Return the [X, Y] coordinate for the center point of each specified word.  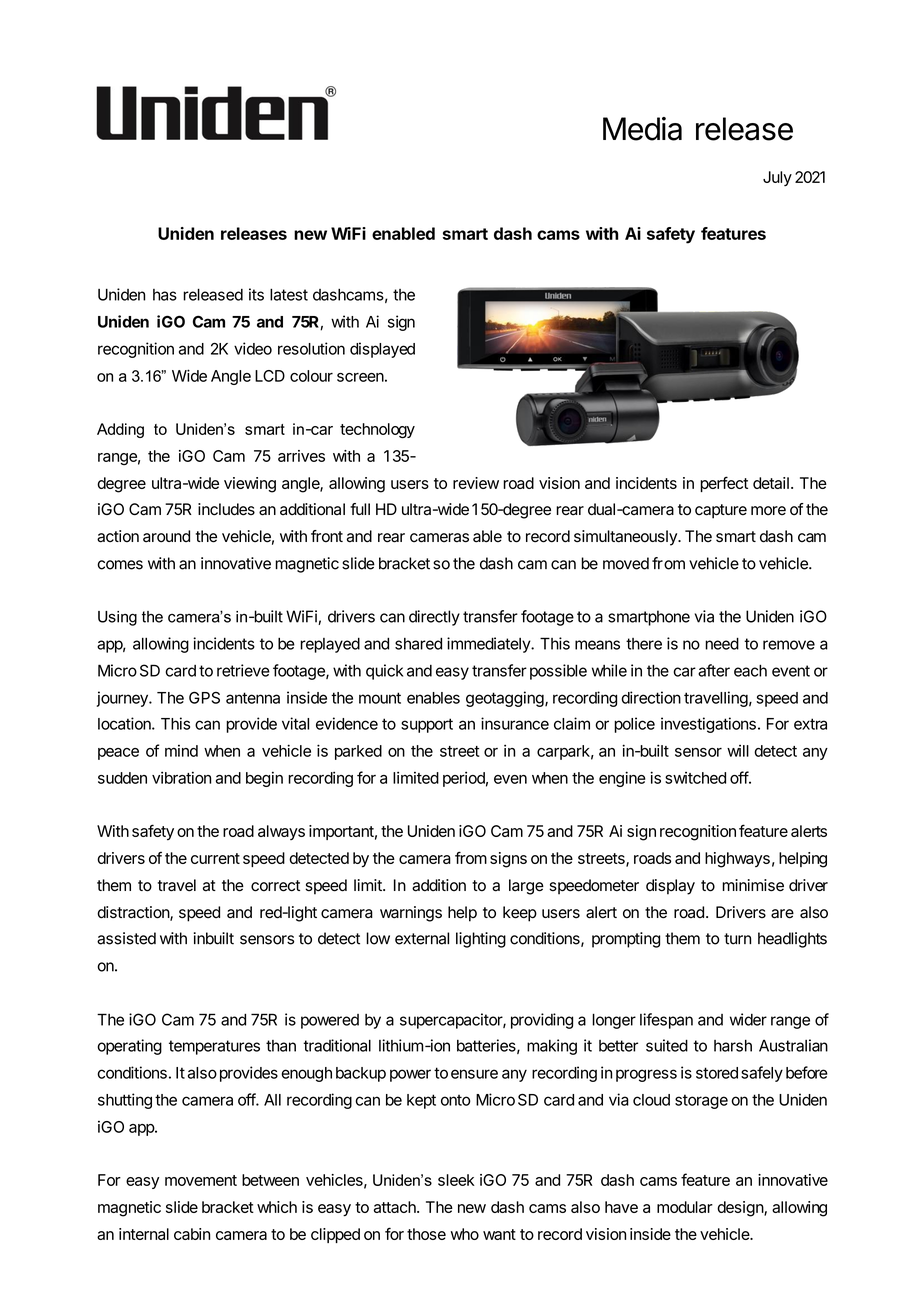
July [777, 178]
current [215, 858]
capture [721, 511]
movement [201, 1180]
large [526, 887]
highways [737, 860]
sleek [456, 1180]
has [165, 295]
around [166, 536]
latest [289, 294]
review [476, 483]
